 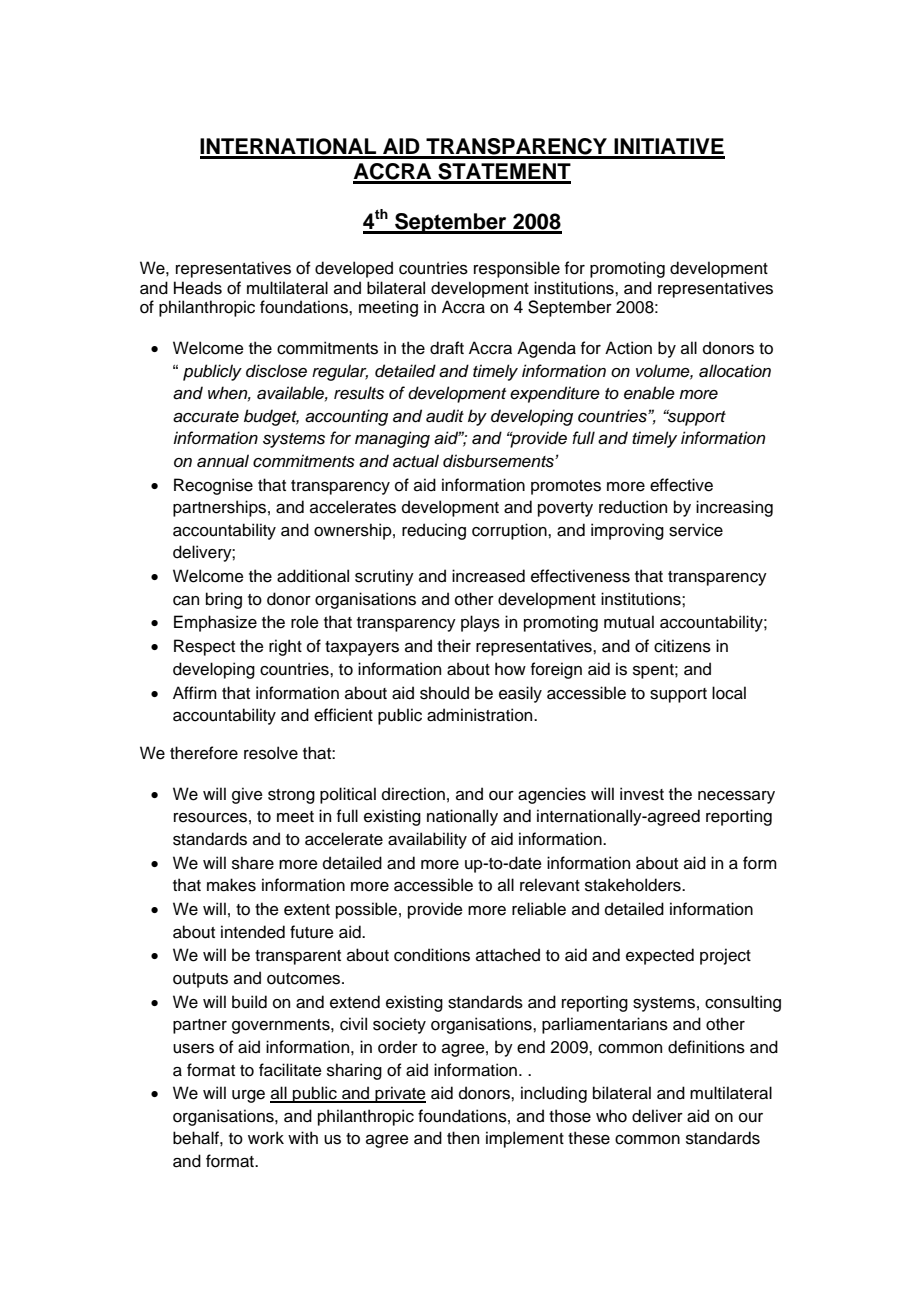 What do you see at coordinates (517, 269) in the screenshot?
I see `responsible` at bounding box center [517, 269].
